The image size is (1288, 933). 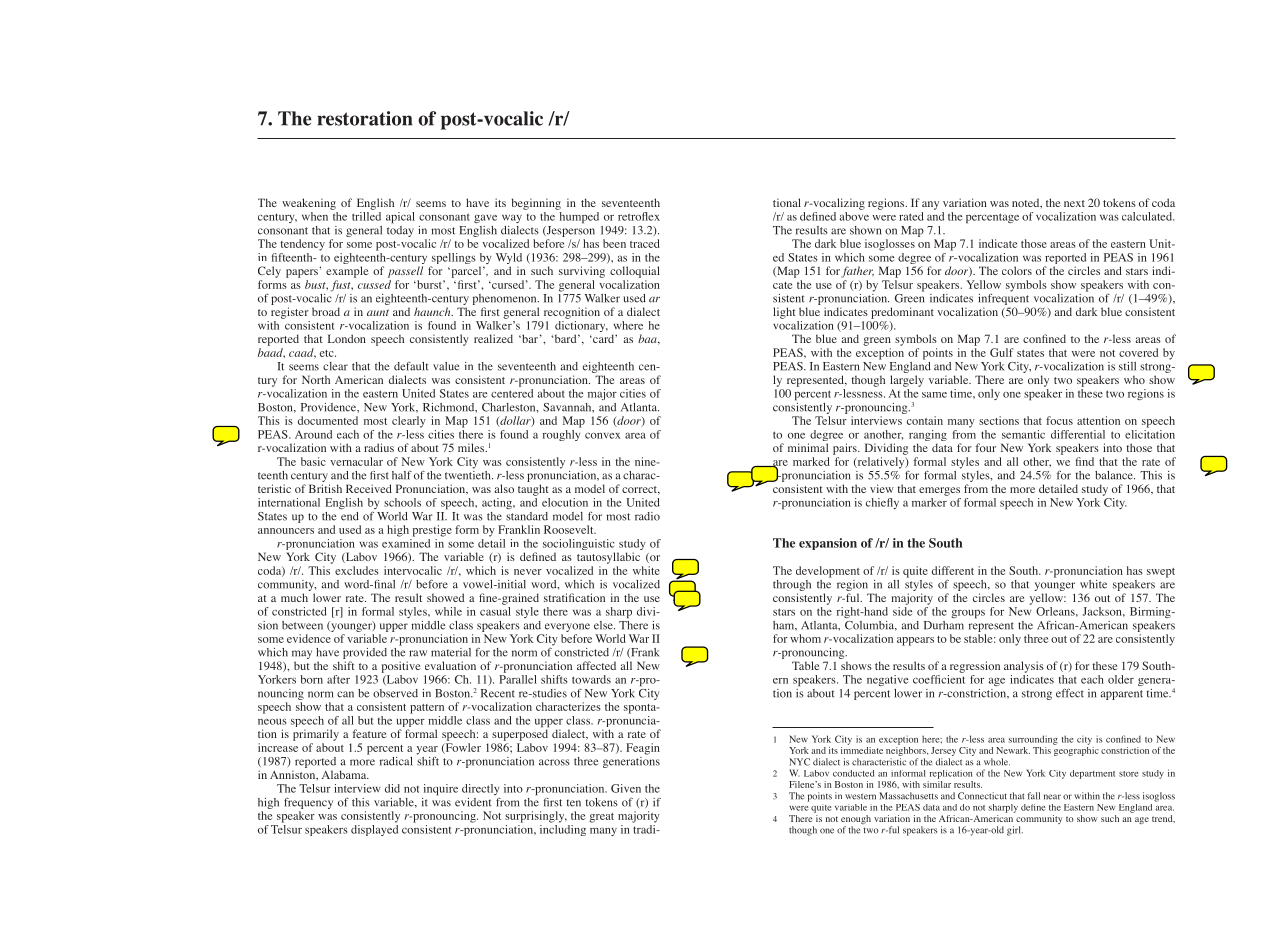 What do you see at coordinates (784, 313) in the document?
I see `light` at bounding box center [784, 313].
